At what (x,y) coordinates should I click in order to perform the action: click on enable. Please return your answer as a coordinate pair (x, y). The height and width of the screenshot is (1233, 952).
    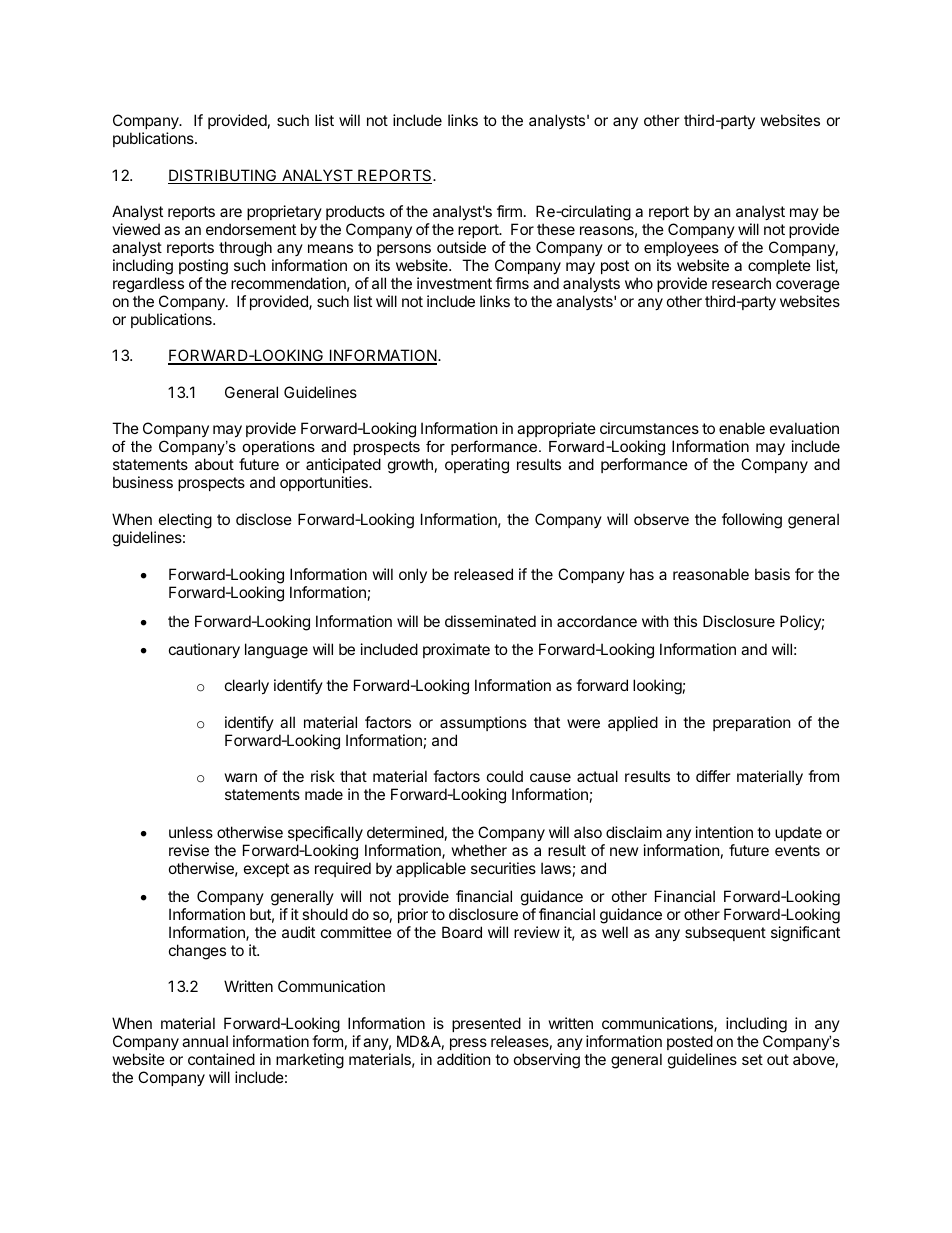
    Looking at the image, I should click on (742, 428).
